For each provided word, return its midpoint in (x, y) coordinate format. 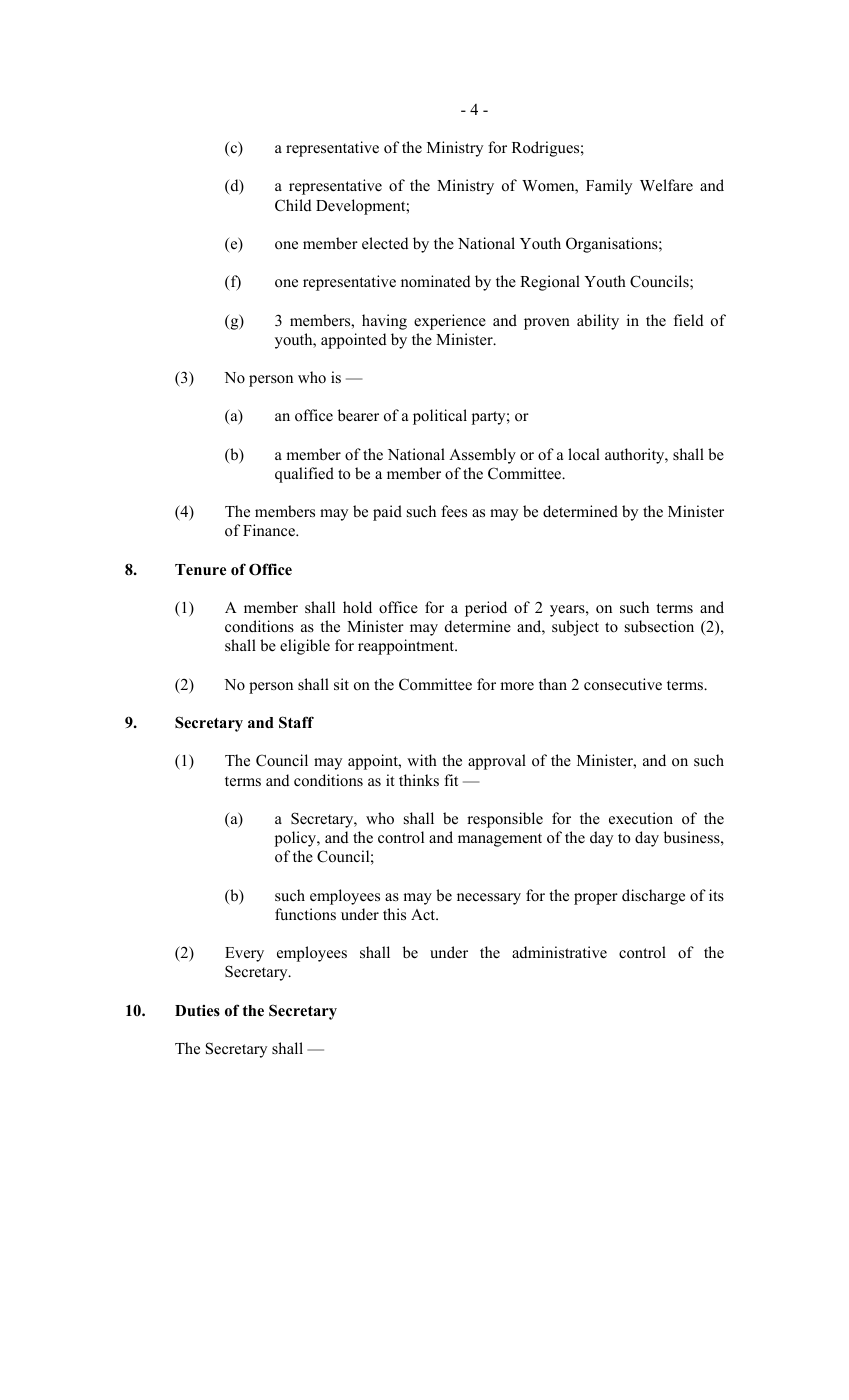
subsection (659, 626)
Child (293, 205)
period (486, 609)
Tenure (200, 570)
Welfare (666, 185)
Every (244, 954)
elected (385, 243)
